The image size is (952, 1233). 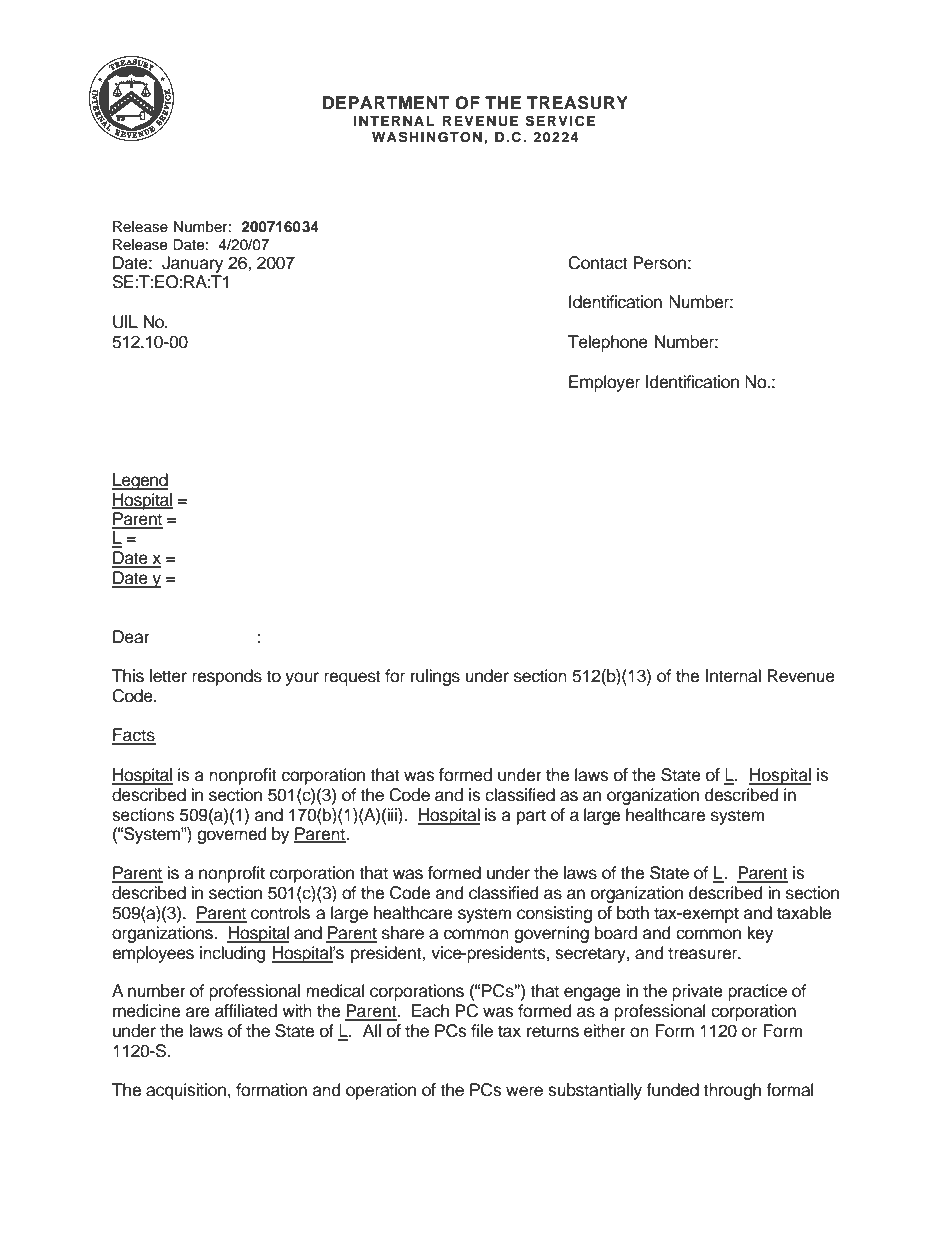 What do you see at coordinates (604, 383) in the screenshot?
I see `Employer` at bounding box center [604, 383].
